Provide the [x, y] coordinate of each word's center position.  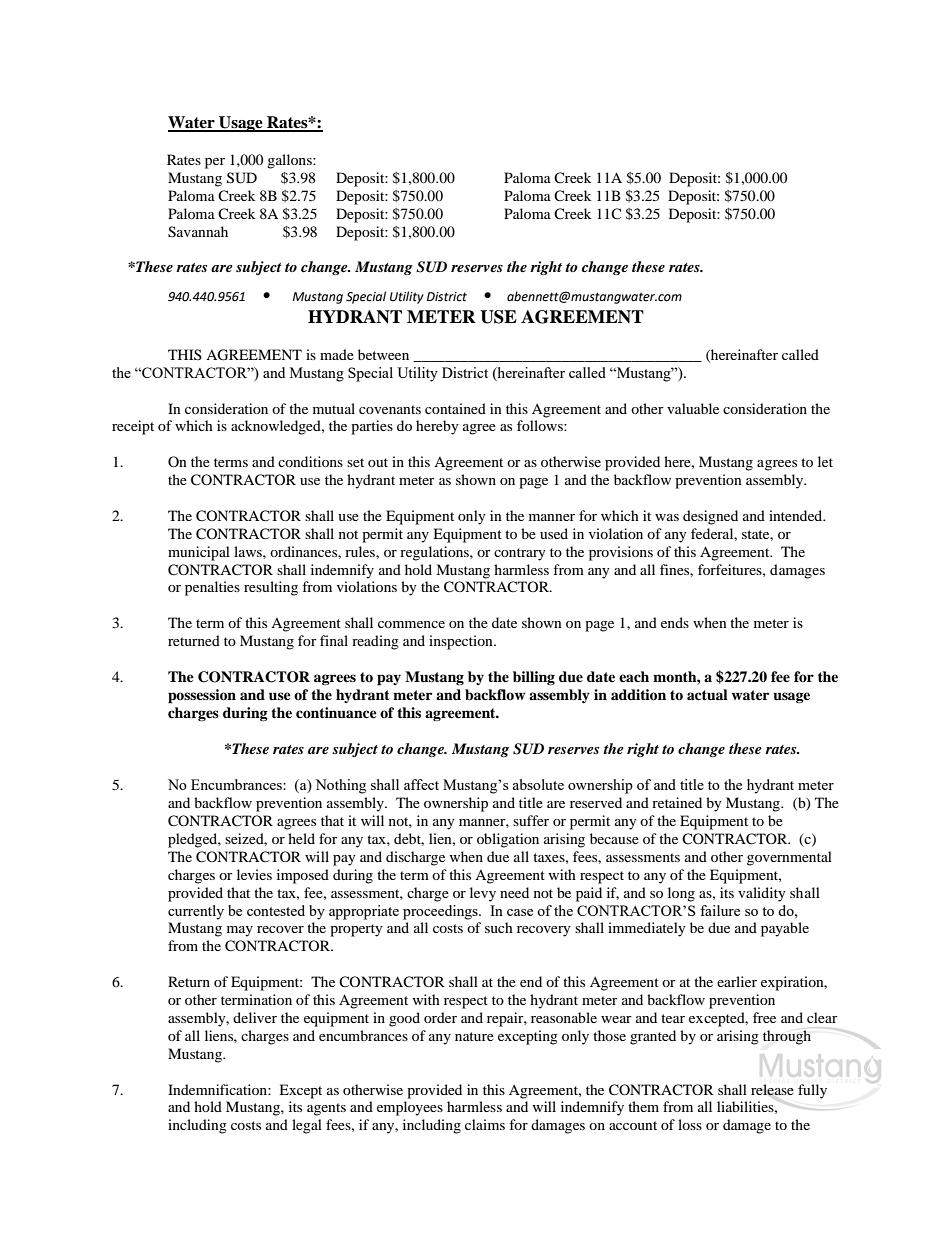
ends [675, 622]
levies [254, 874]
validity [762, 894]
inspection [462, 642]
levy [483, 894]
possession [202, 696]
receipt [133, 427]
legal [307, 1126]
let [825, 461]
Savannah [198, 232]
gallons [290, 161]
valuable [693, 408]
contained [455, 408]
